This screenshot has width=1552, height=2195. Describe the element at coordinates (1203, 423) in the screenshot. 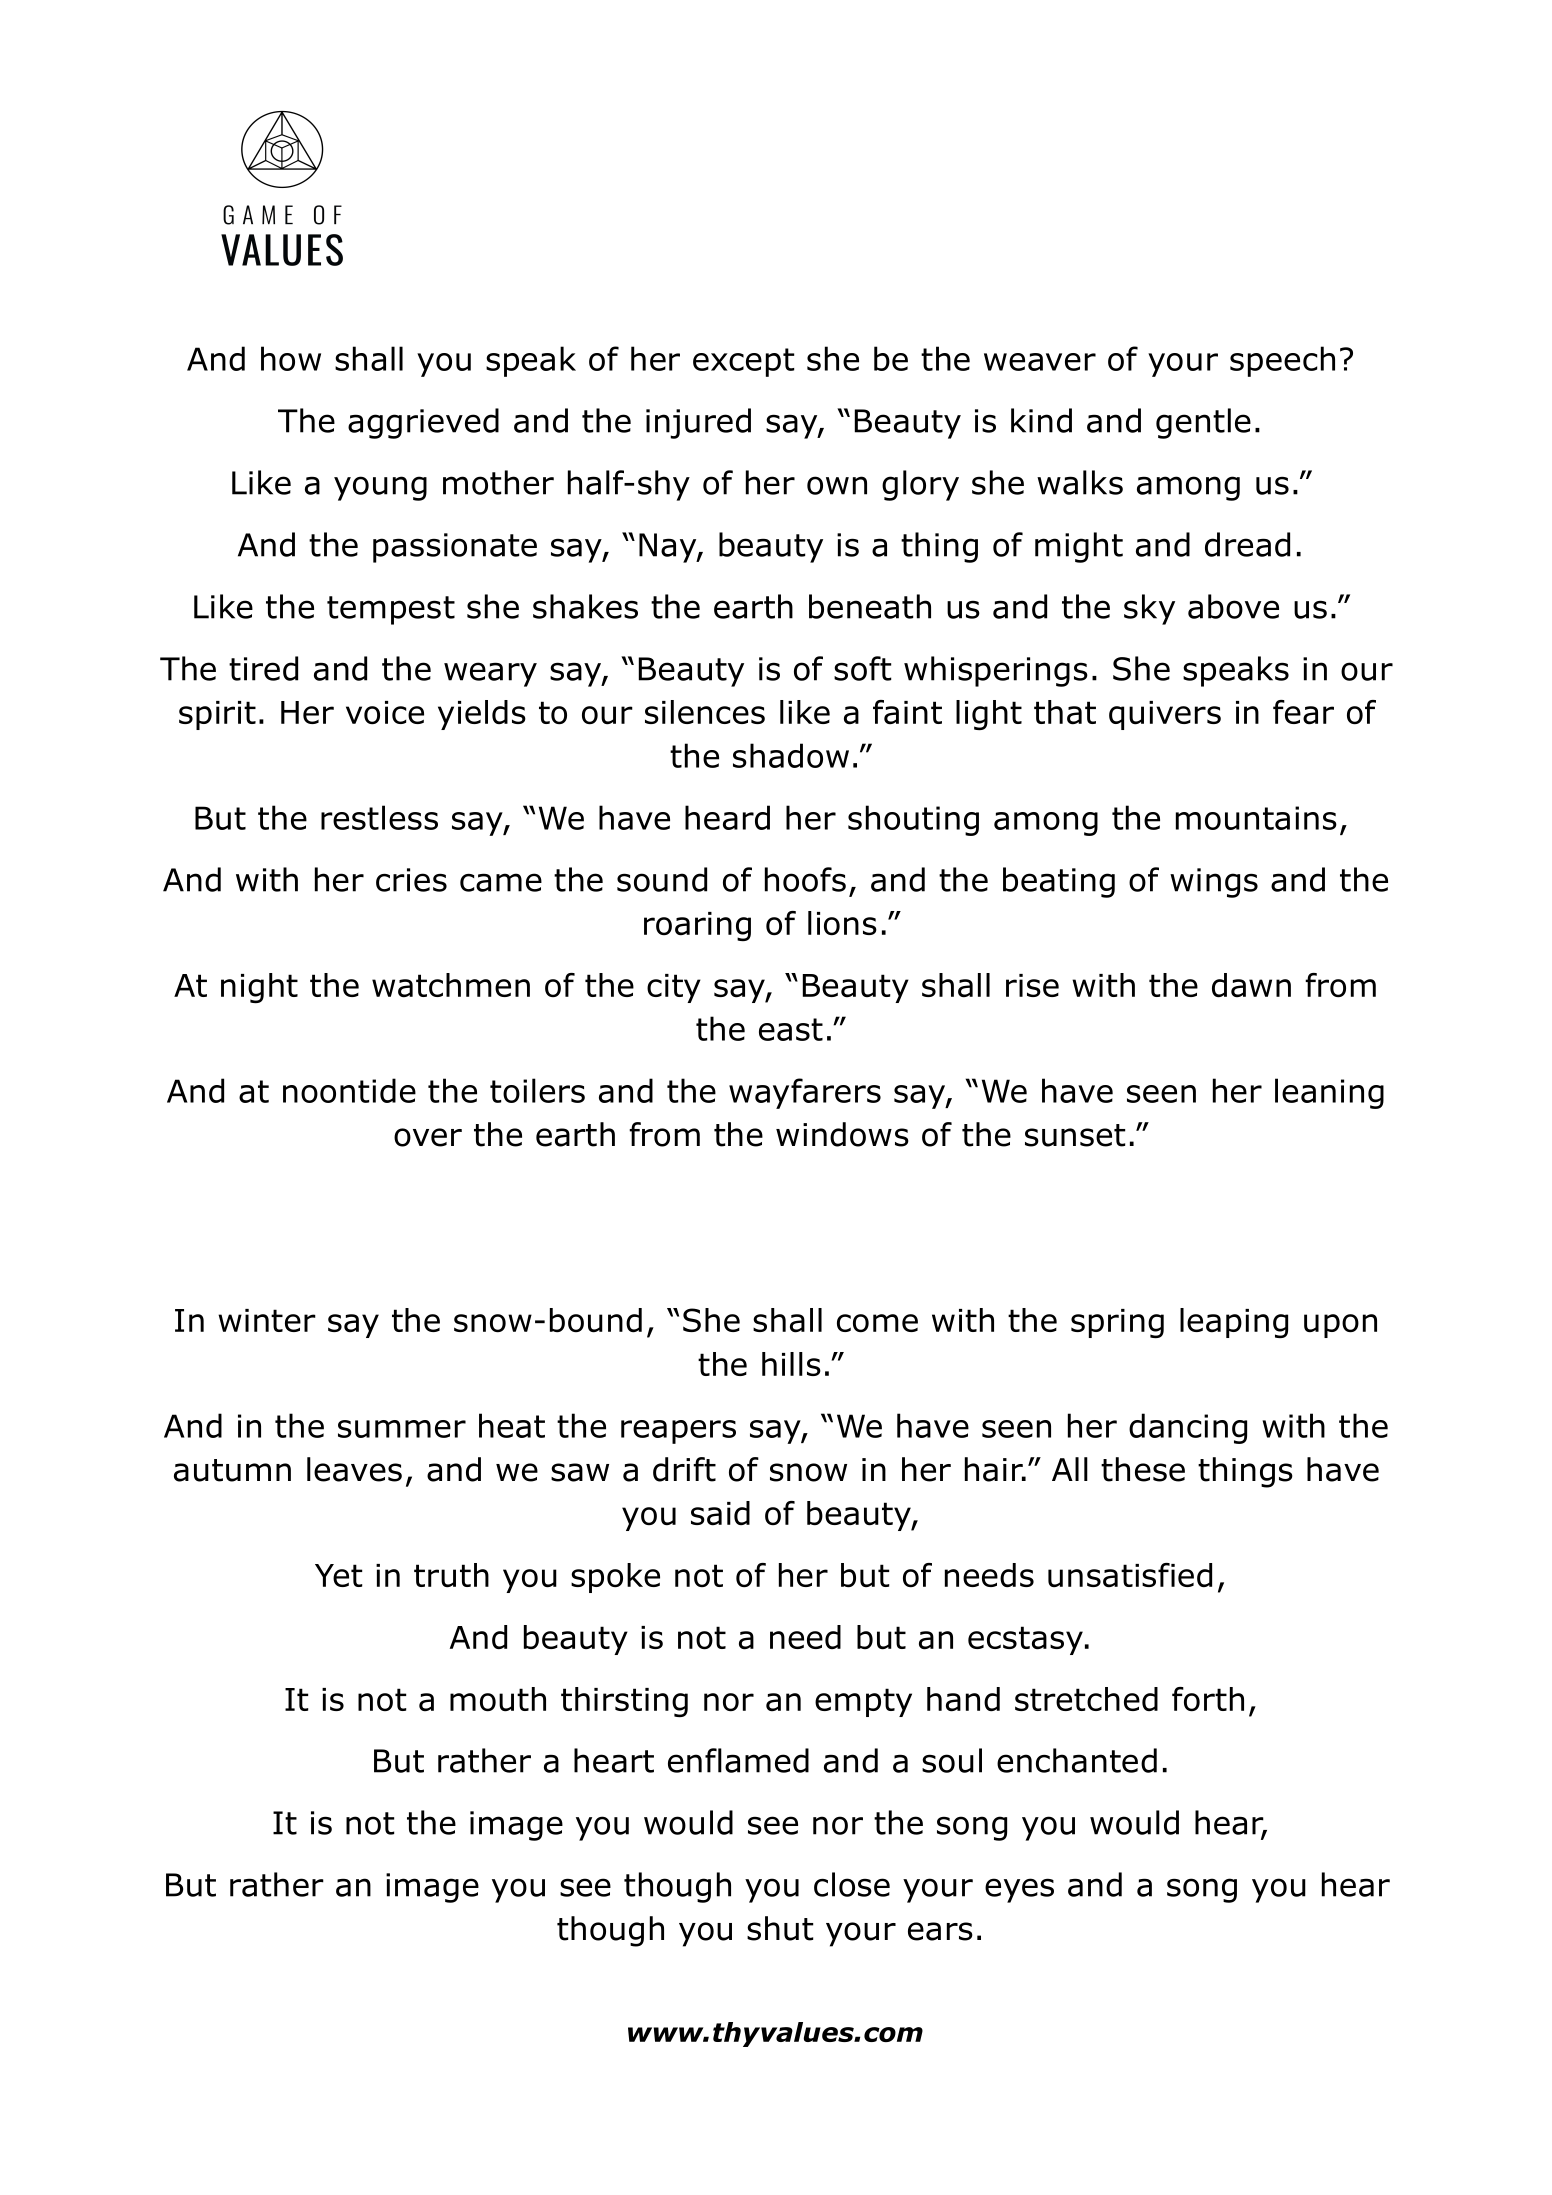

I see `gentle` at that location.
